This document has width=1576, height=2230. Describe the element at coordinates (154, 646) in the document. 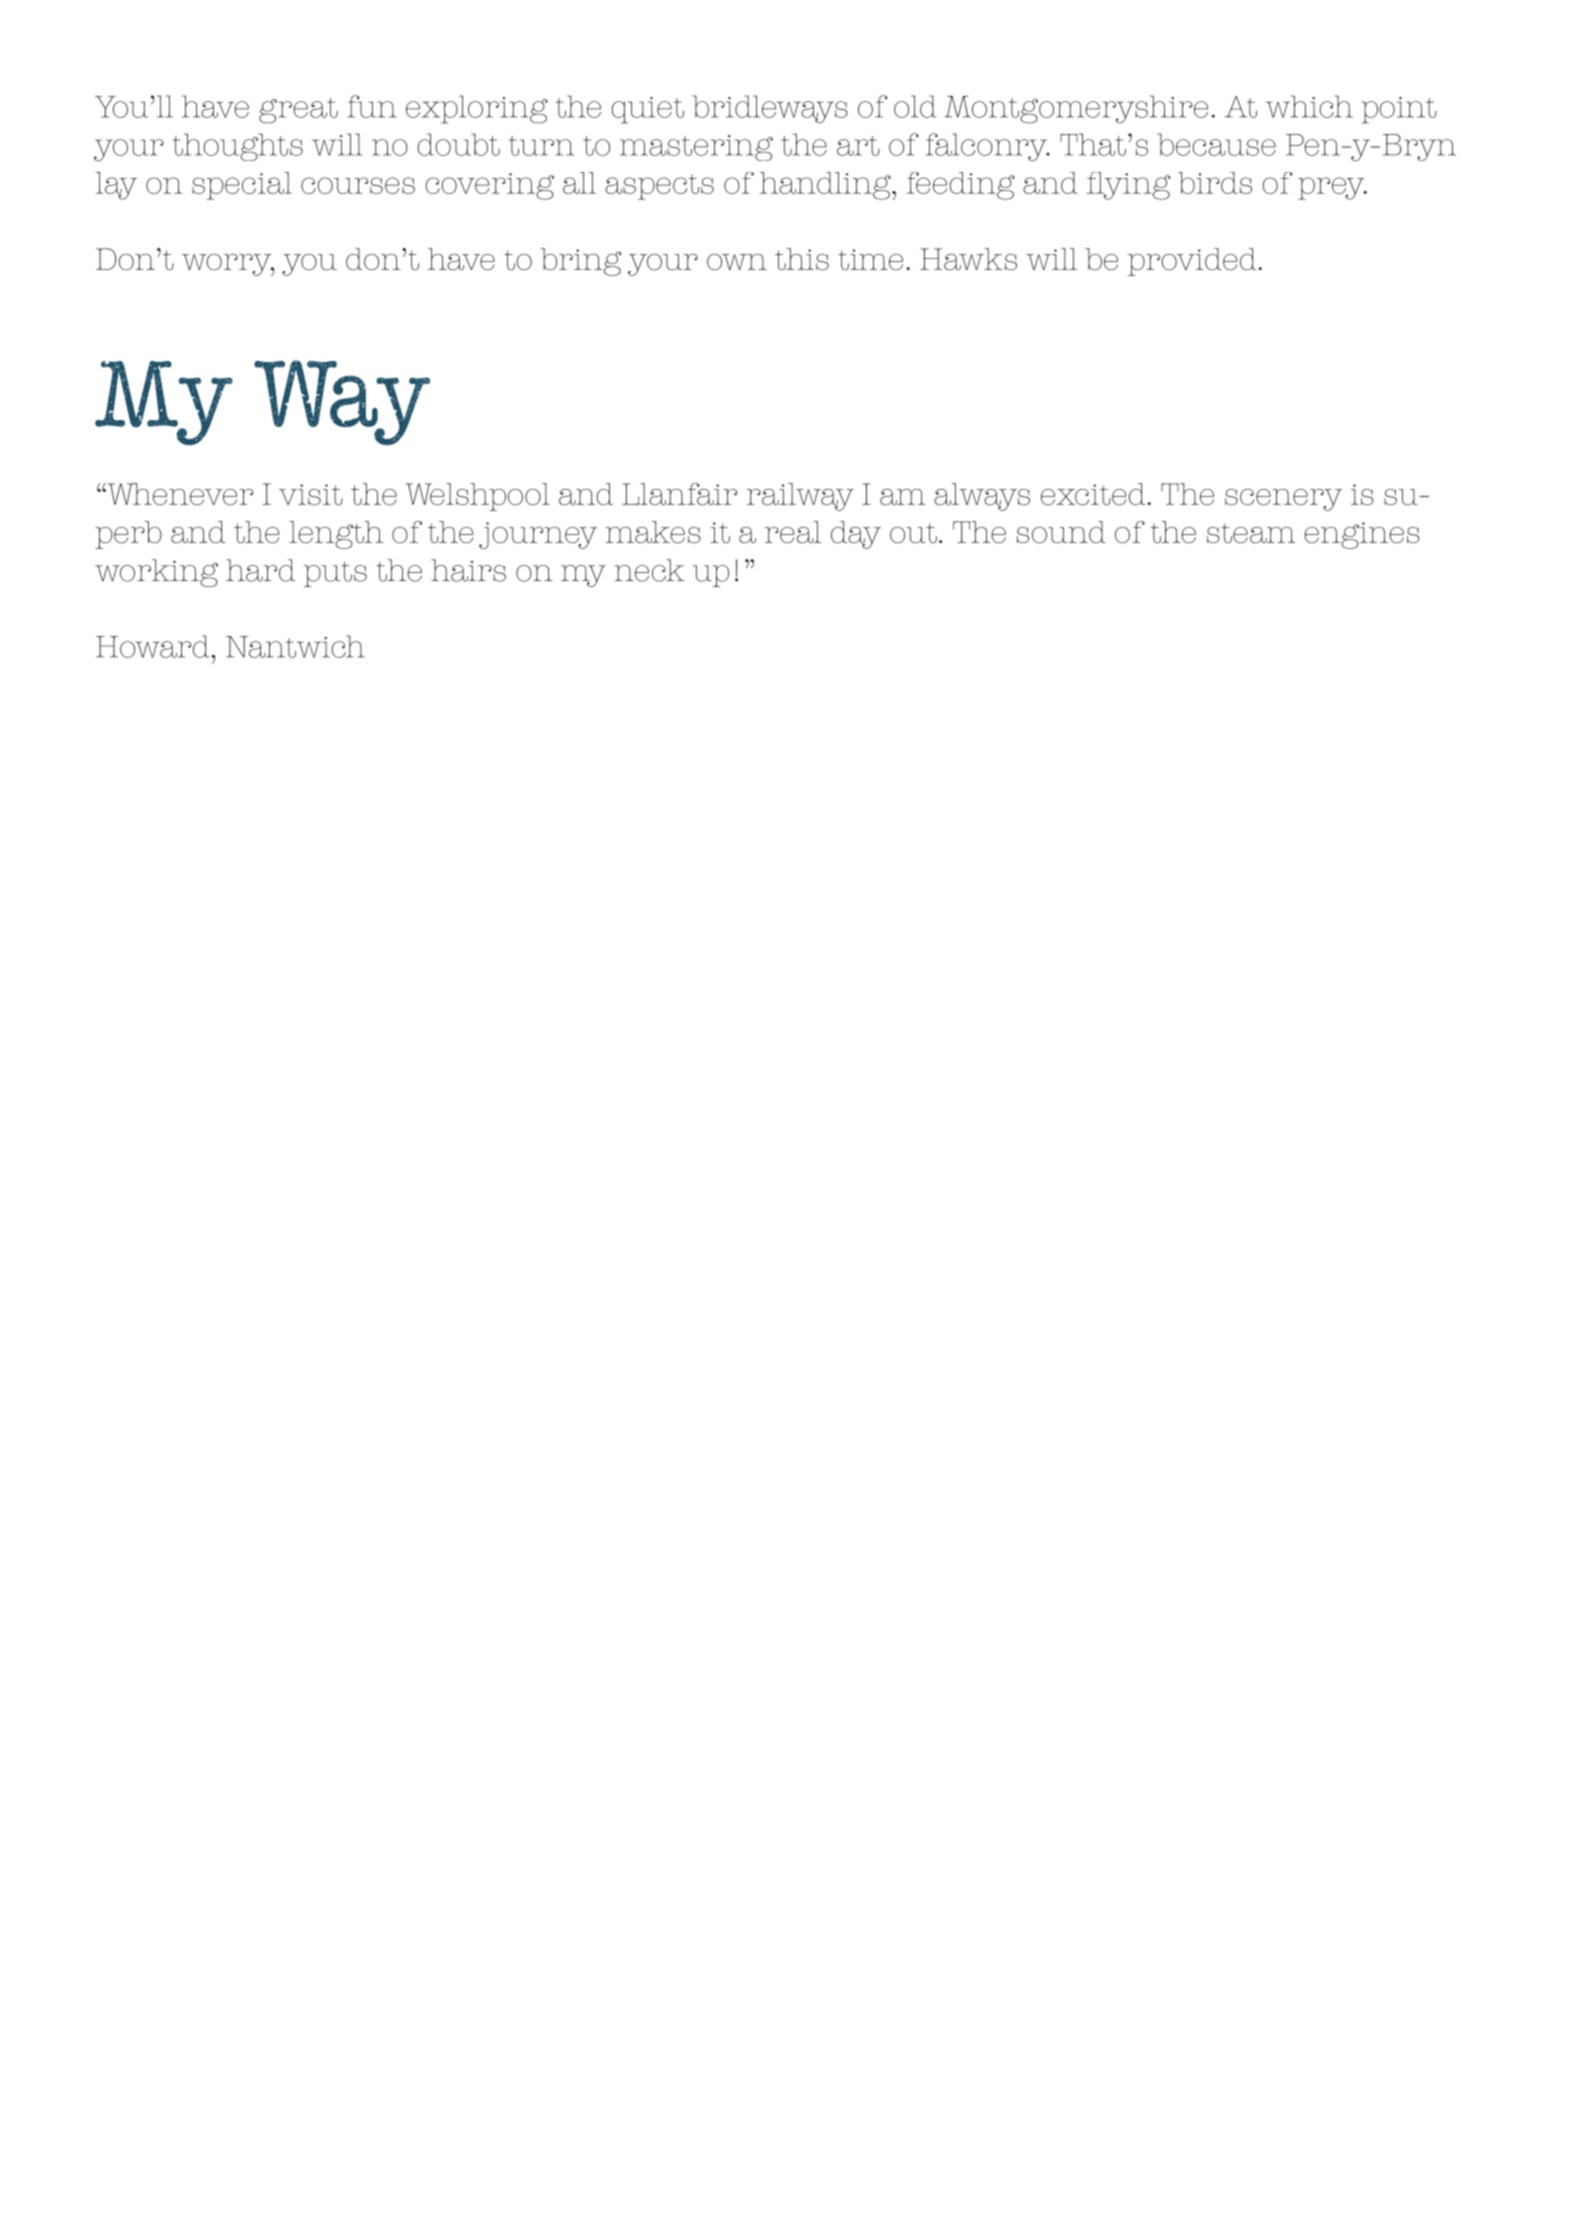

I see `Howard` at that location.
